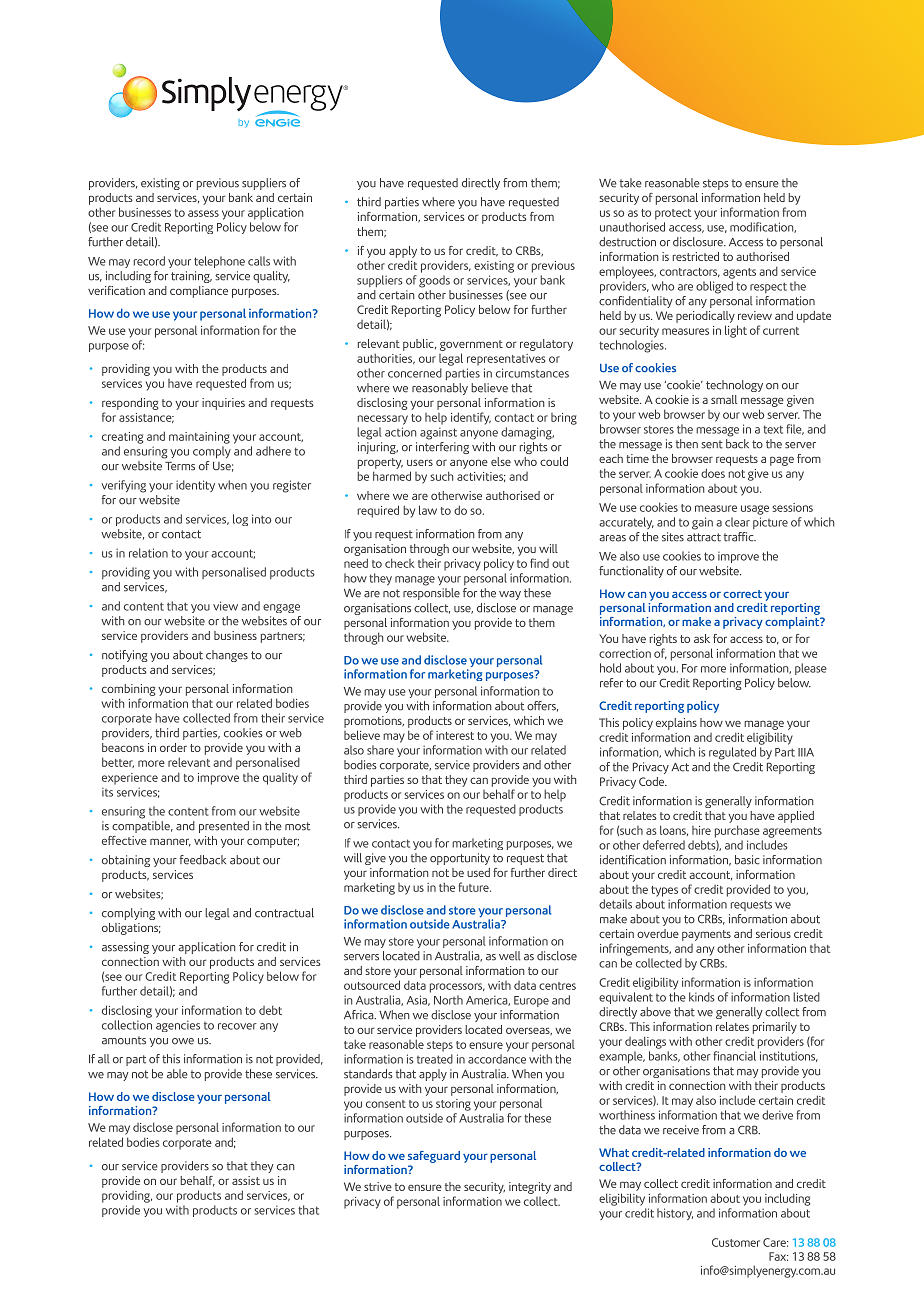 Image resolution: width=924 pixels, height=1308 pixels. I want to click on activities, so click(481, 477).
